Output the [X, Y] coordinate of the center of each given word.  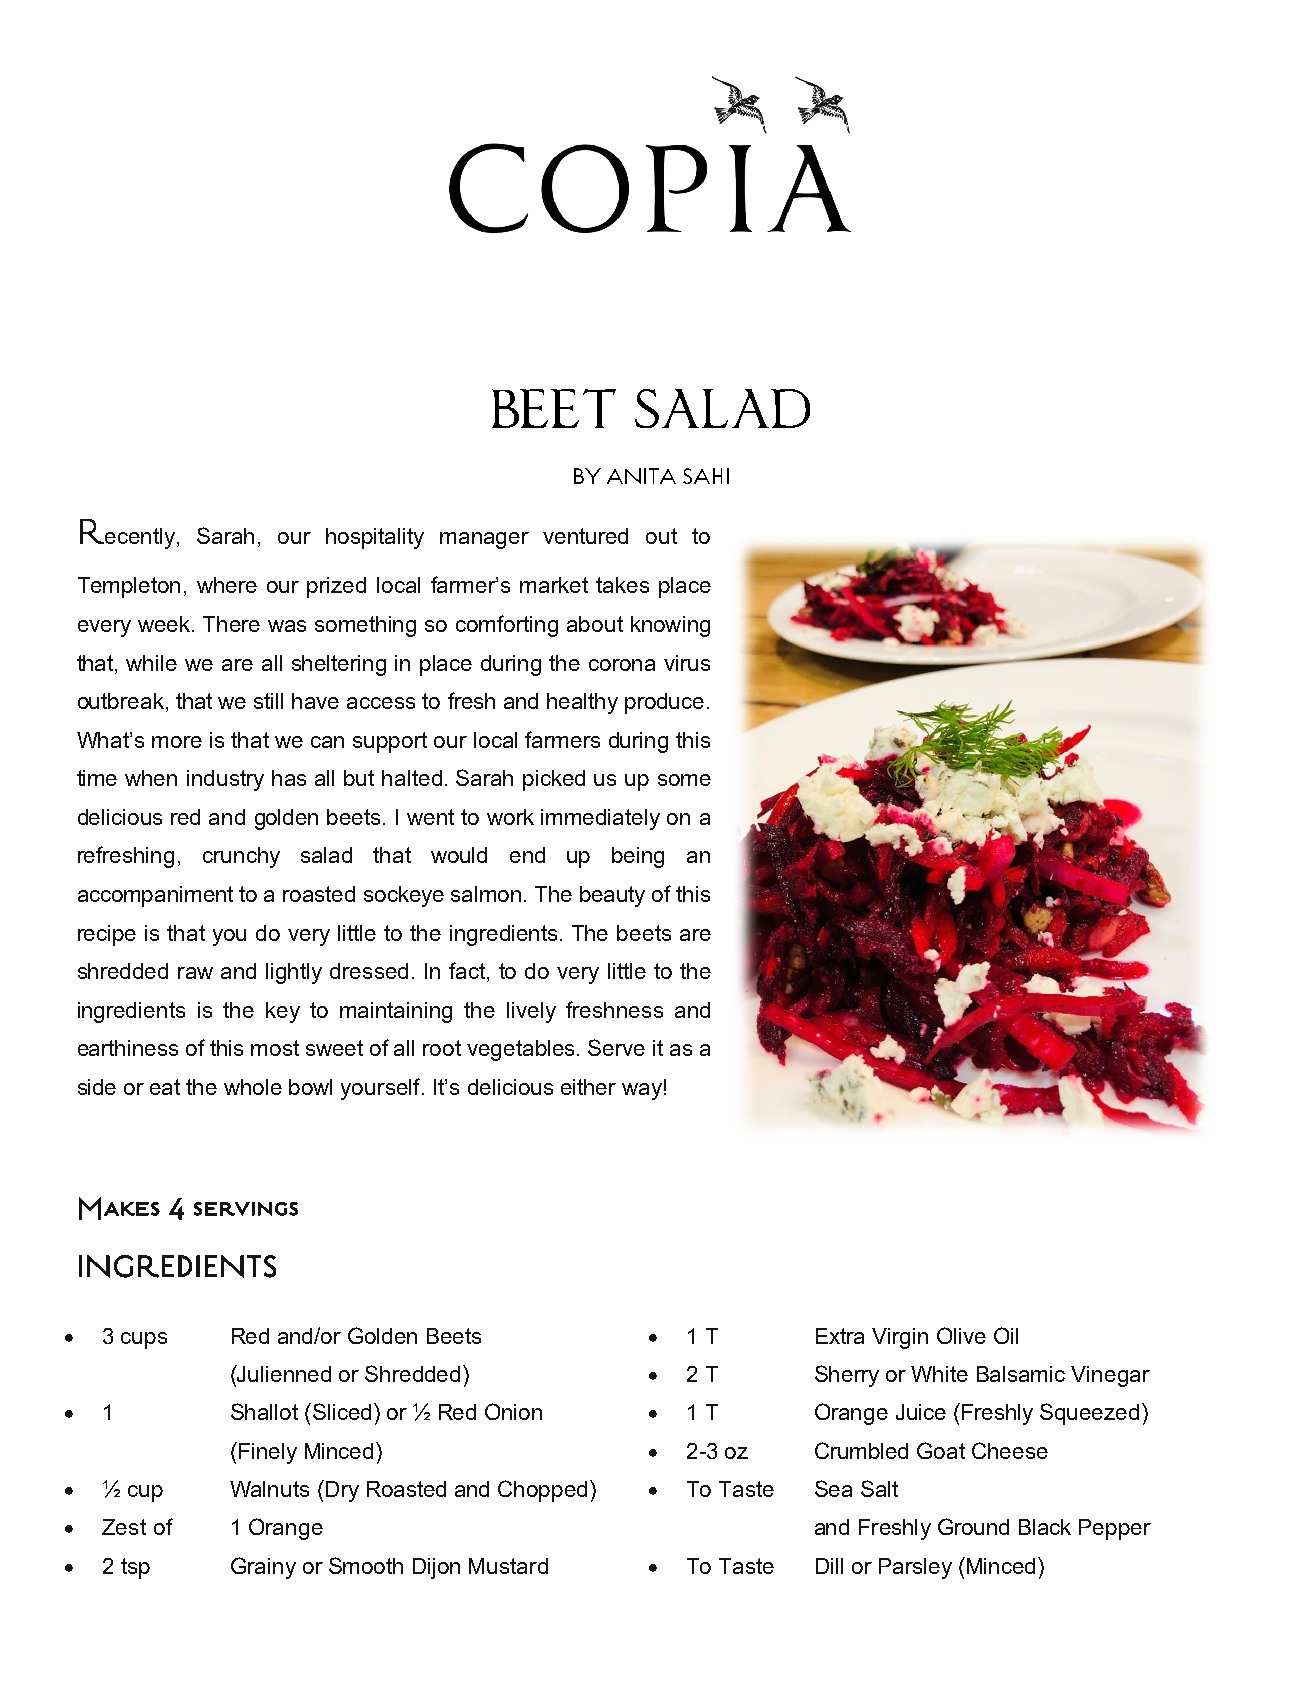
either [588, 1087]
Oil [1006, 1335]
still [268, 701]
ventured [585, 536]
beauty [612, 896]
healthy [582, 703]
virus [687, 663]
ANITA [641, 476]
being [638, 857]
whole [253, 1087]
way [642, 1091]
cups [144, 1340]
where [227, 585]
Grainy [263, 1568]
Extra [840, 1336]
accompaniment [155, 896]
